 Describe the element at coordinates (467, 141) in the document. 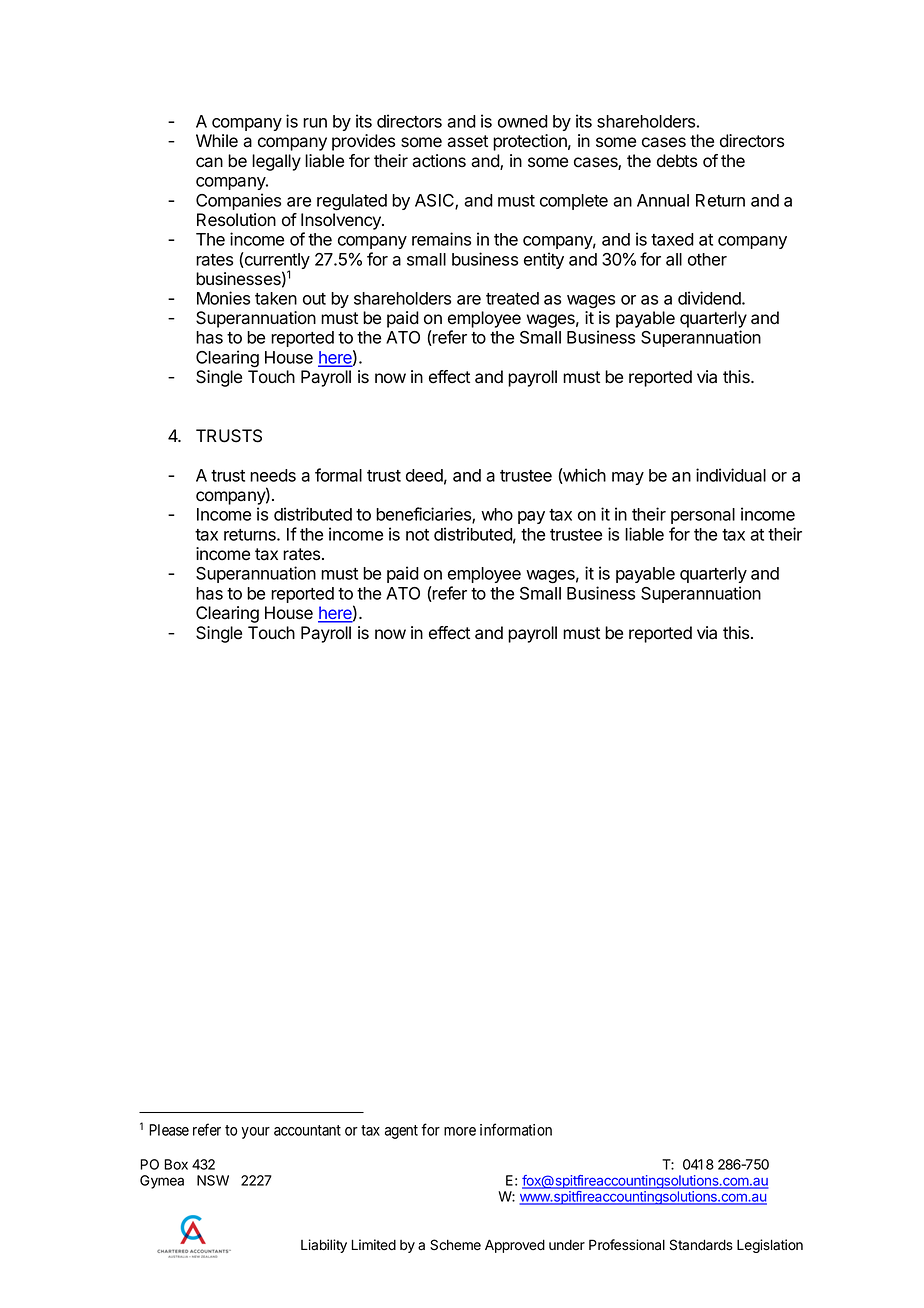

I see `asset` at that location.
